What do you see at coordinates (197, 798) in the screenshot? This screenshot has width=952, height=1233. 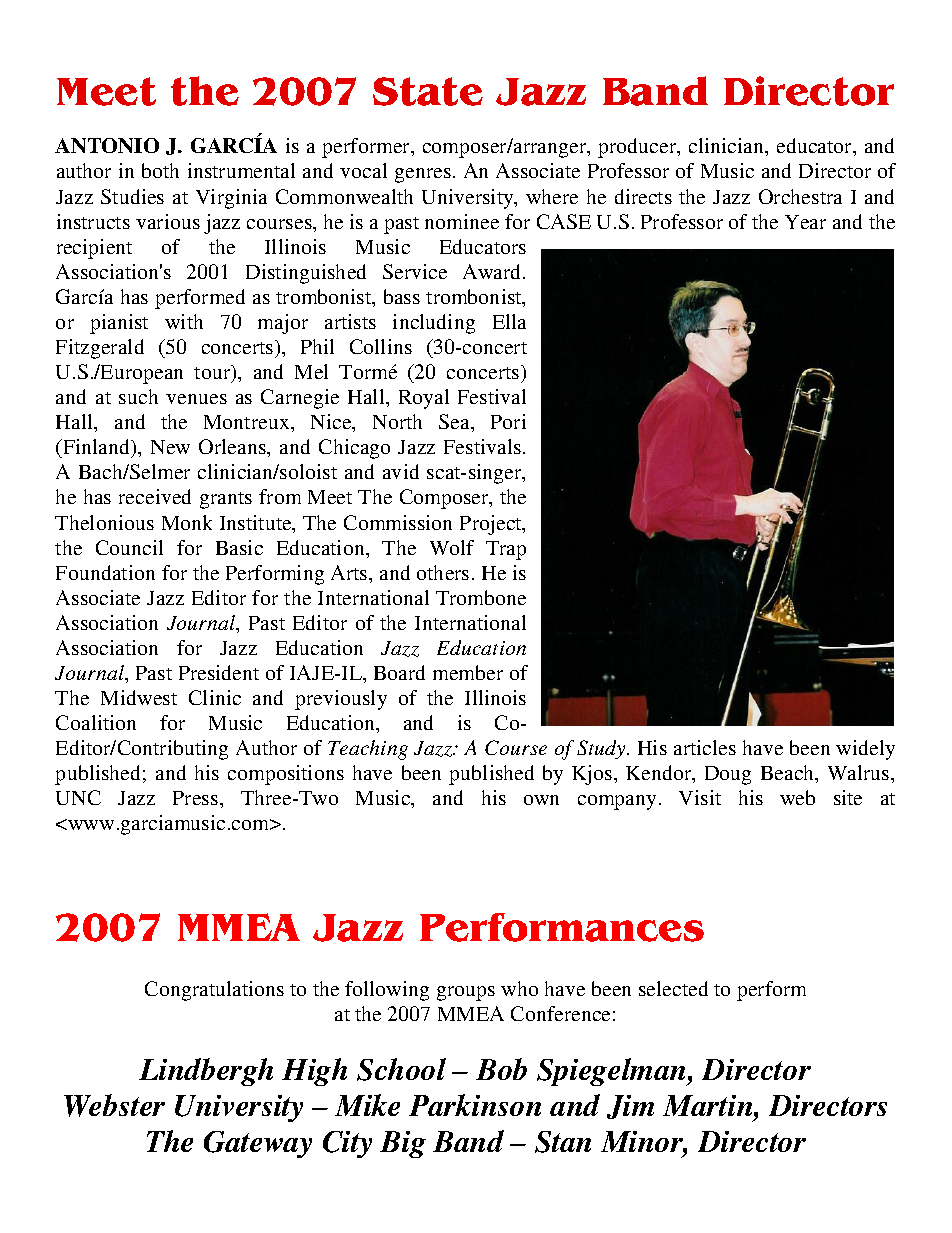 I see `Press` at bounding box center [197, 798].
